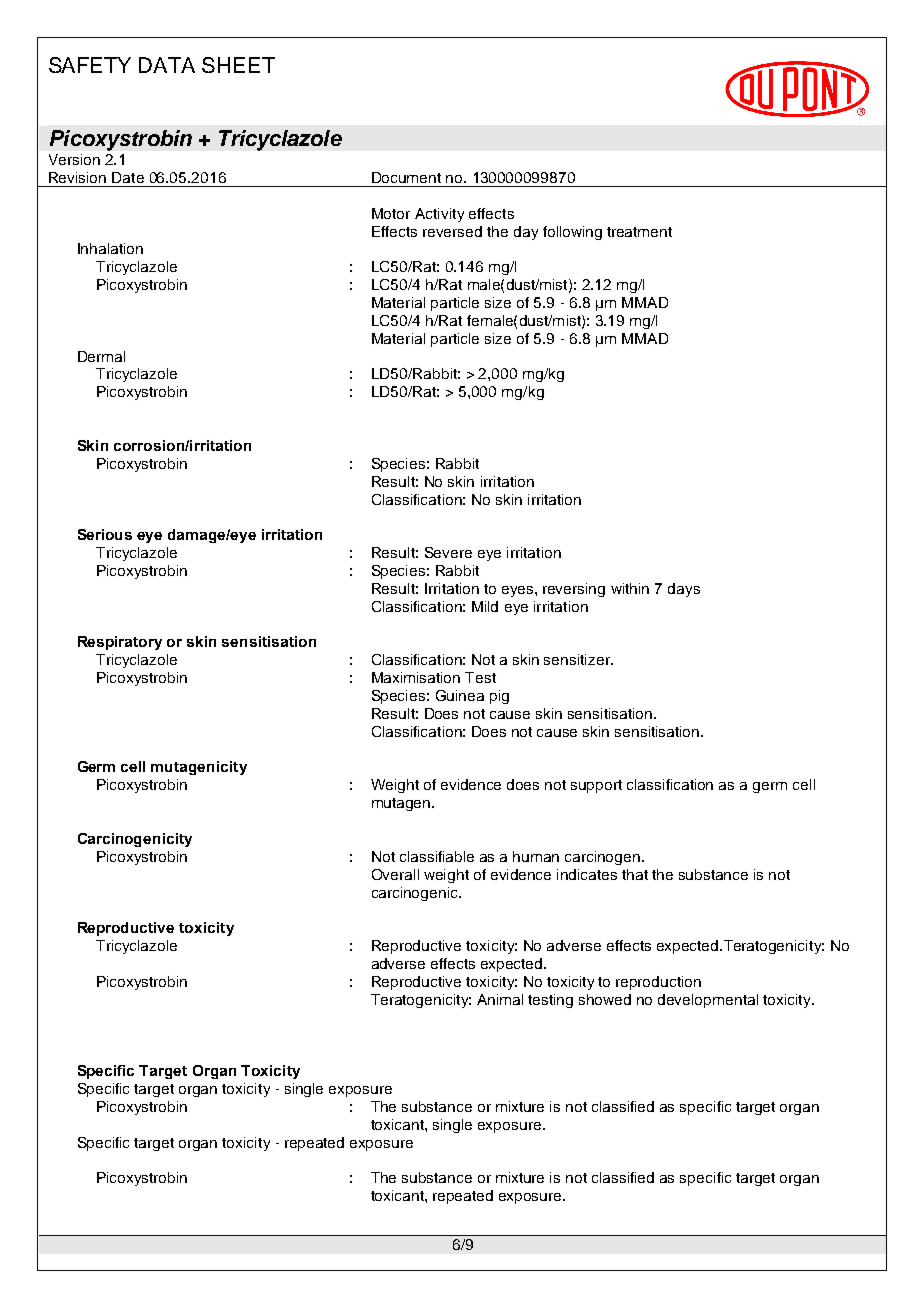  I want to click on Document, so click(406, 177).
